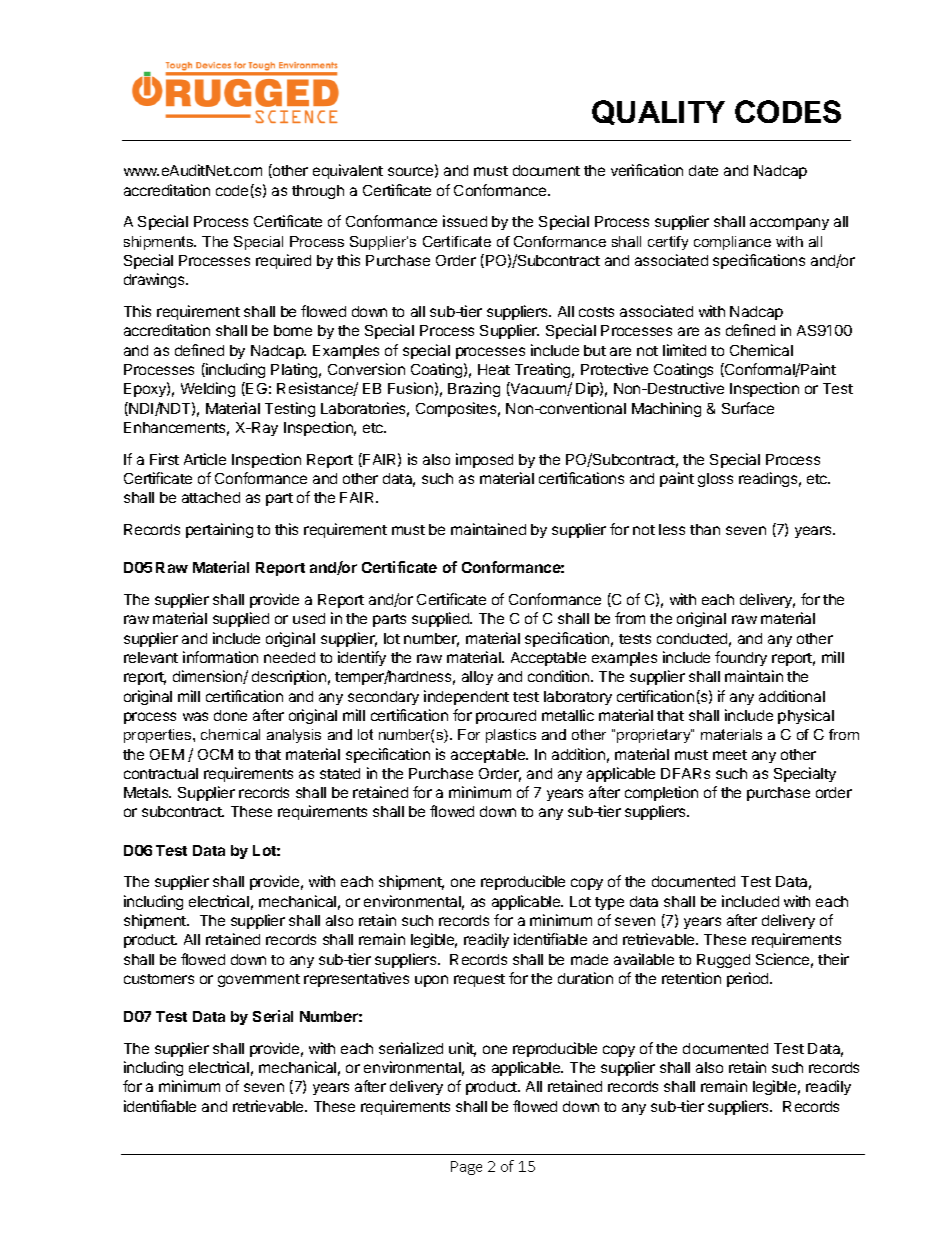 This image has height=1233, width=952. What do you see at coordinates (511, 736) in the image?
I see `plastics` at bounding box center [511, 736].
